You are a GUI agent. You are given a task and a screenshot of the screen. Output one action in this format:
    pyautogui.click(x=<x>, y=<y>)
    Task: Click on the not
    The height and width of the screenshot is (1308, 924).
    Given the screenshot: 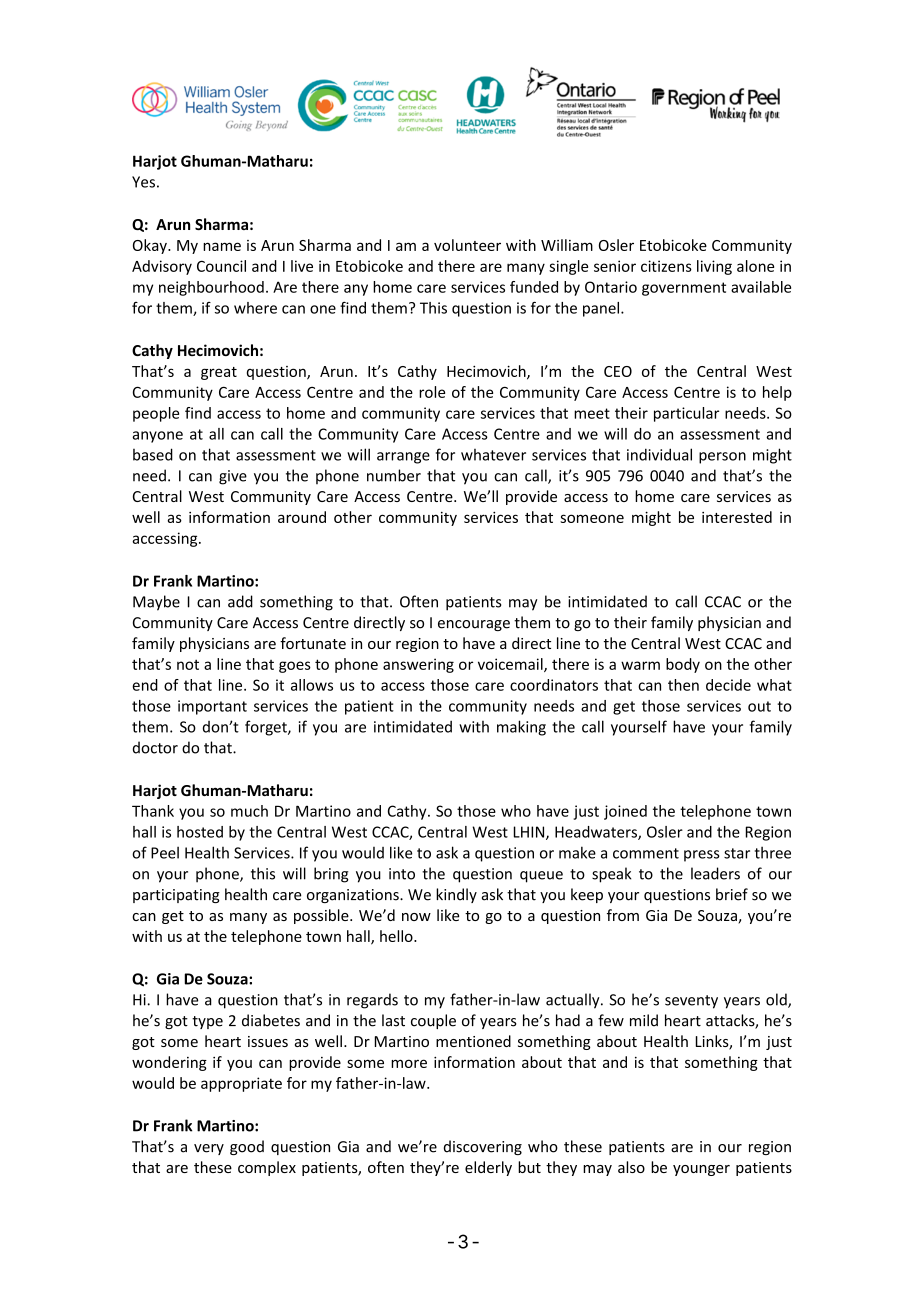 What is the action you would take?
    pyautogui.click(x=188, y=664)
